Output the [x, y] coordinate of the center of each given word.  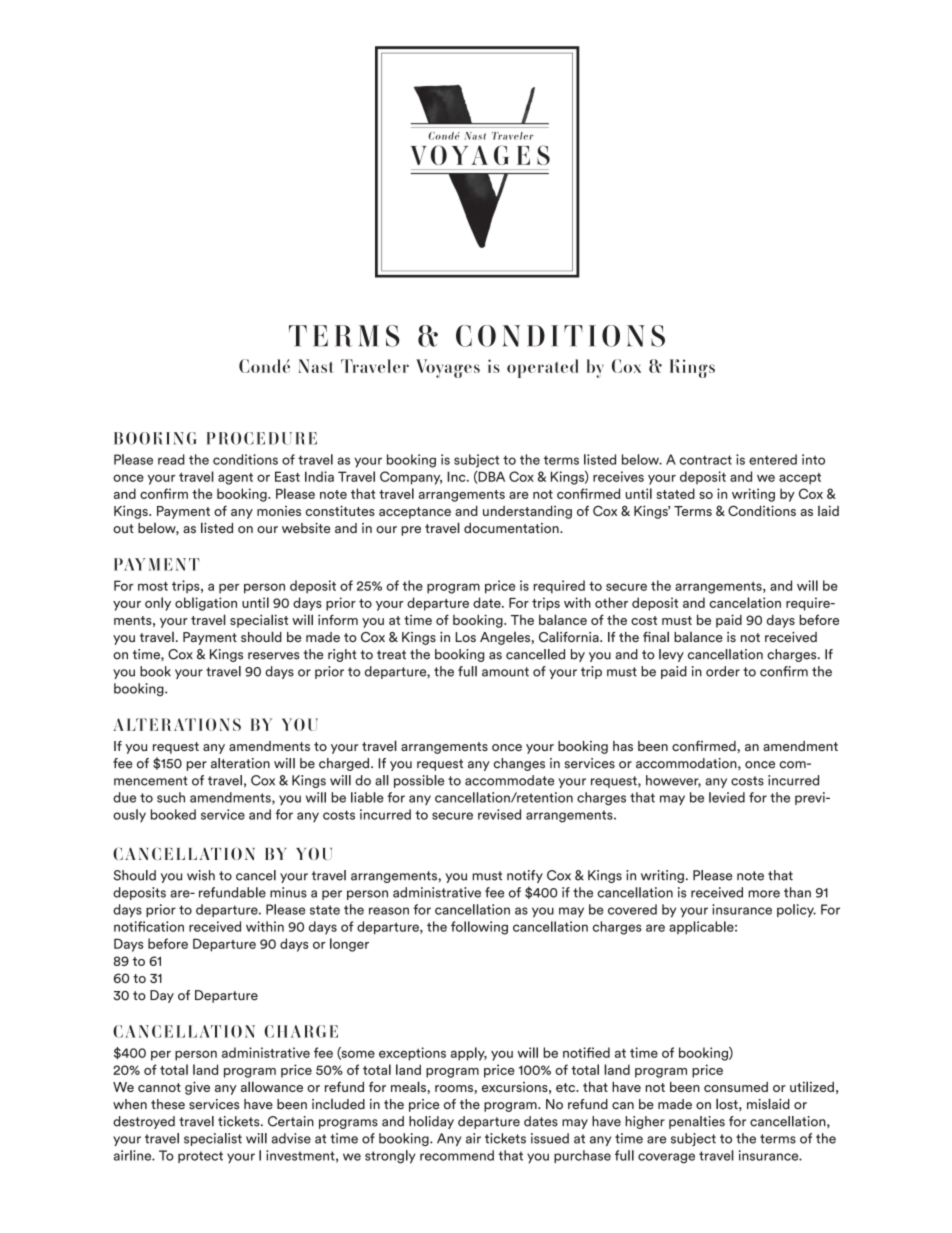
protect [200, 1157]
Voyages [448, 368]
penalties [697, 1122]
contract [706, 460]
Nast [315, 366]
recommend [457, 1155]
